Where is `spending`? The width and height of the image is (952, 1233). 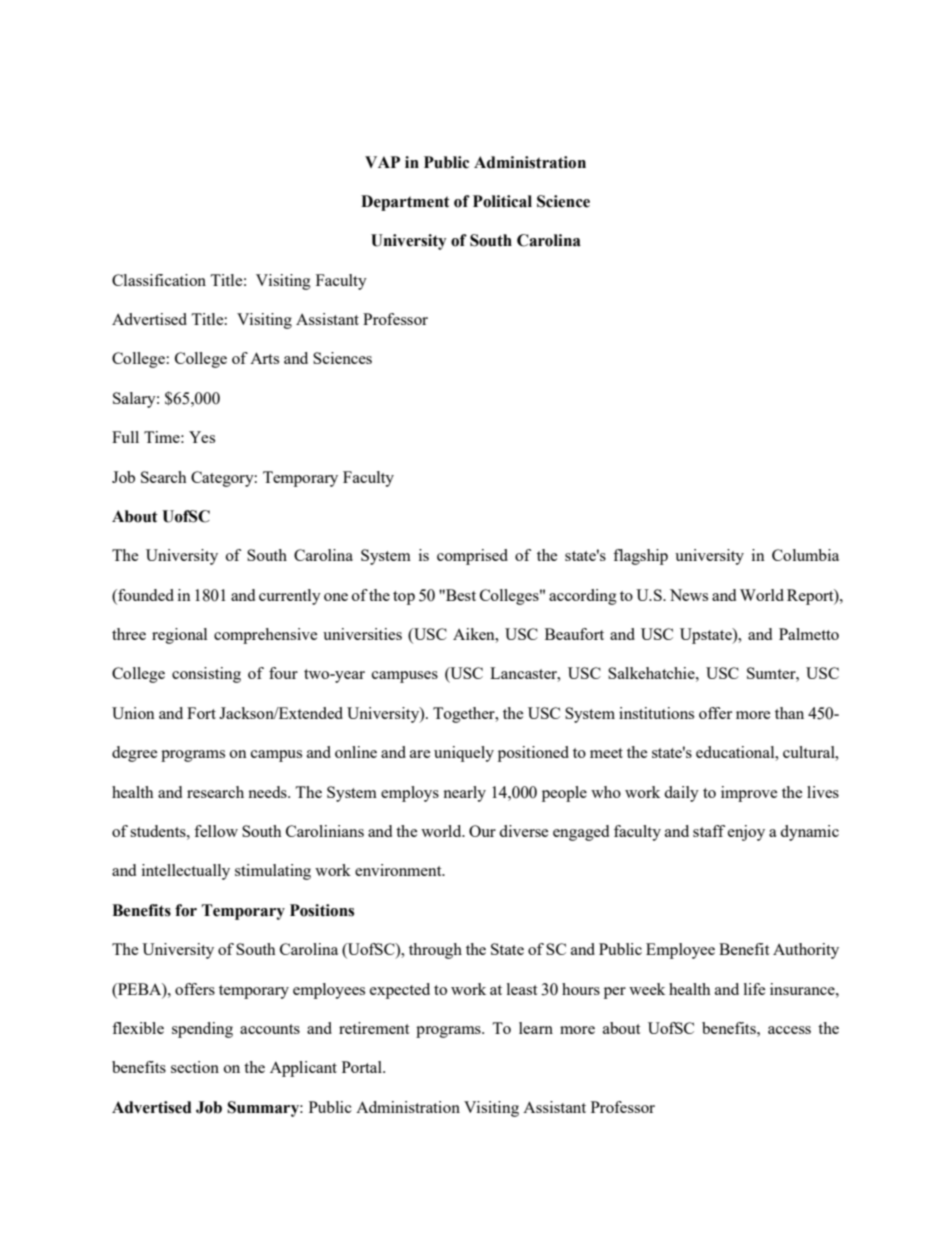
spending is located at coordinates (202, 1030).
